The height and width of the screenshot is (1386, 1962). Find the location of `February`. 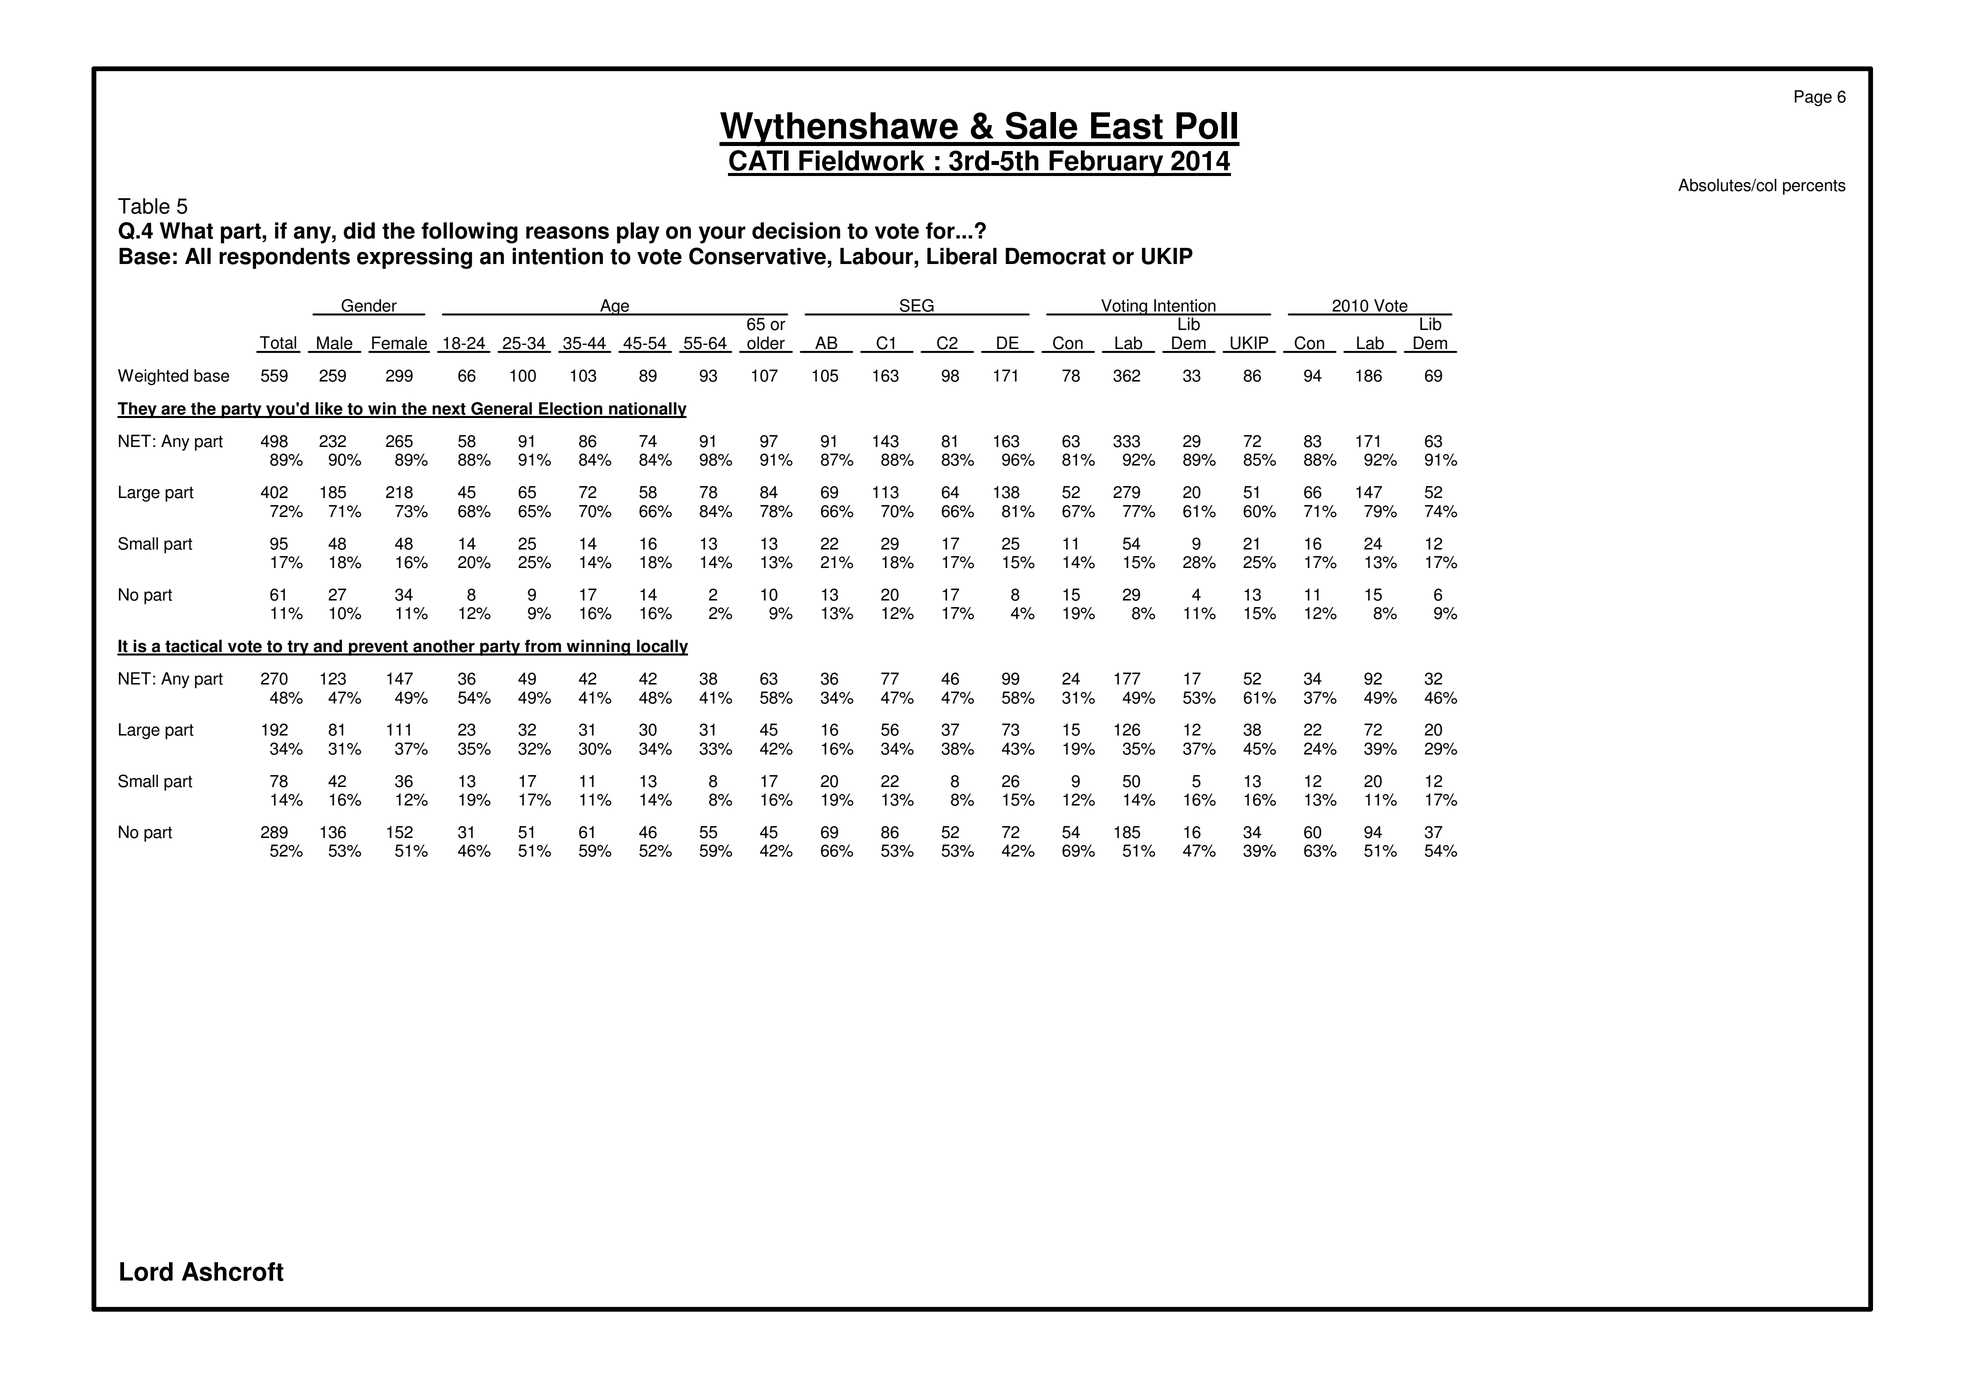

February is located at coordinates (1106, 163).
